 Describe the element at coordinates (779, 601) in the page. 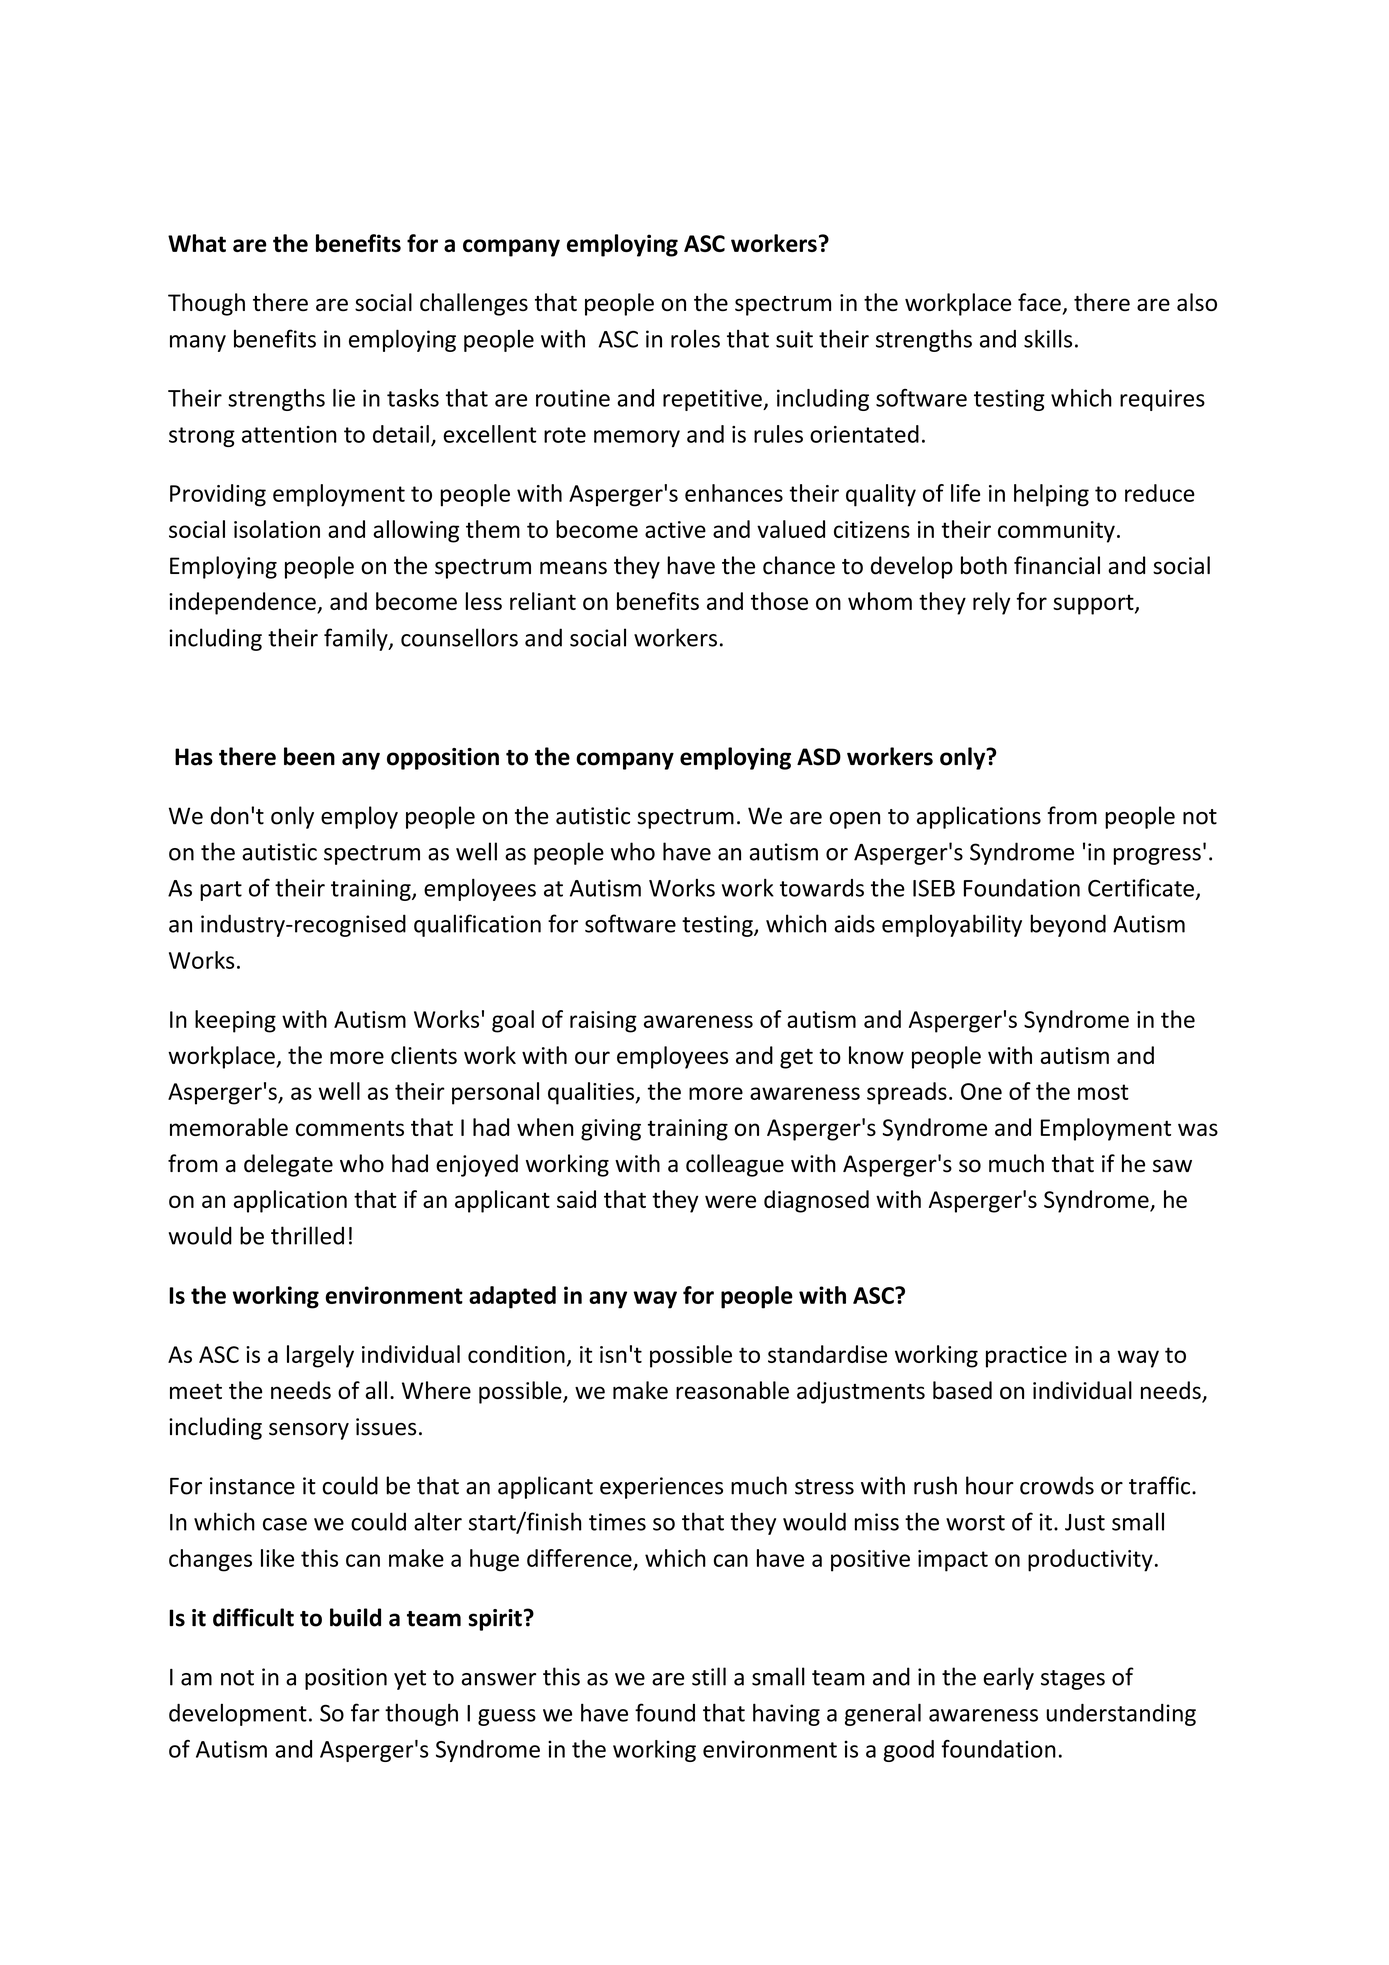

I see `those` at that location.
